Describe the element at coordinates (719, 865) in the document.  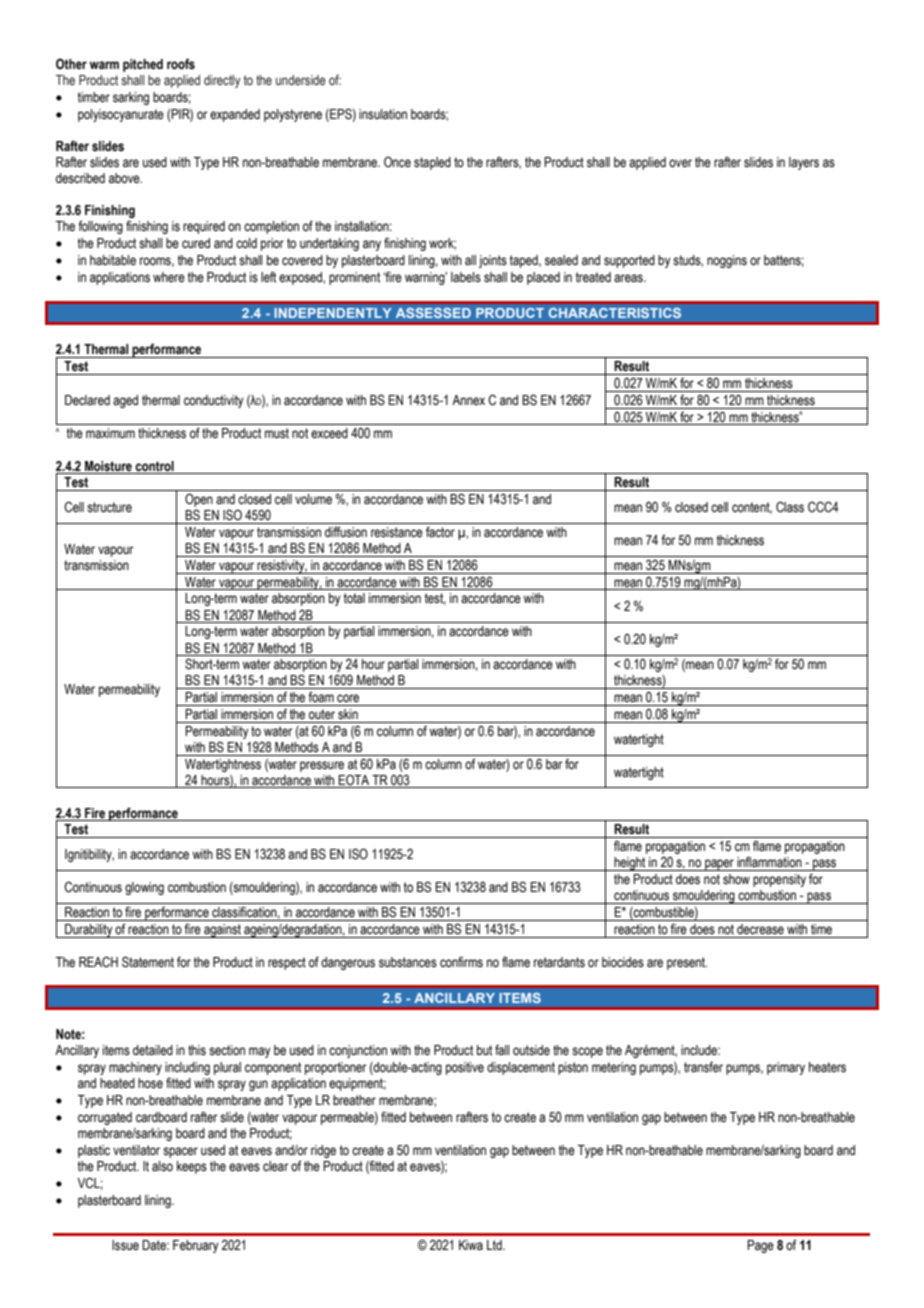
I see `paper` at that location.
